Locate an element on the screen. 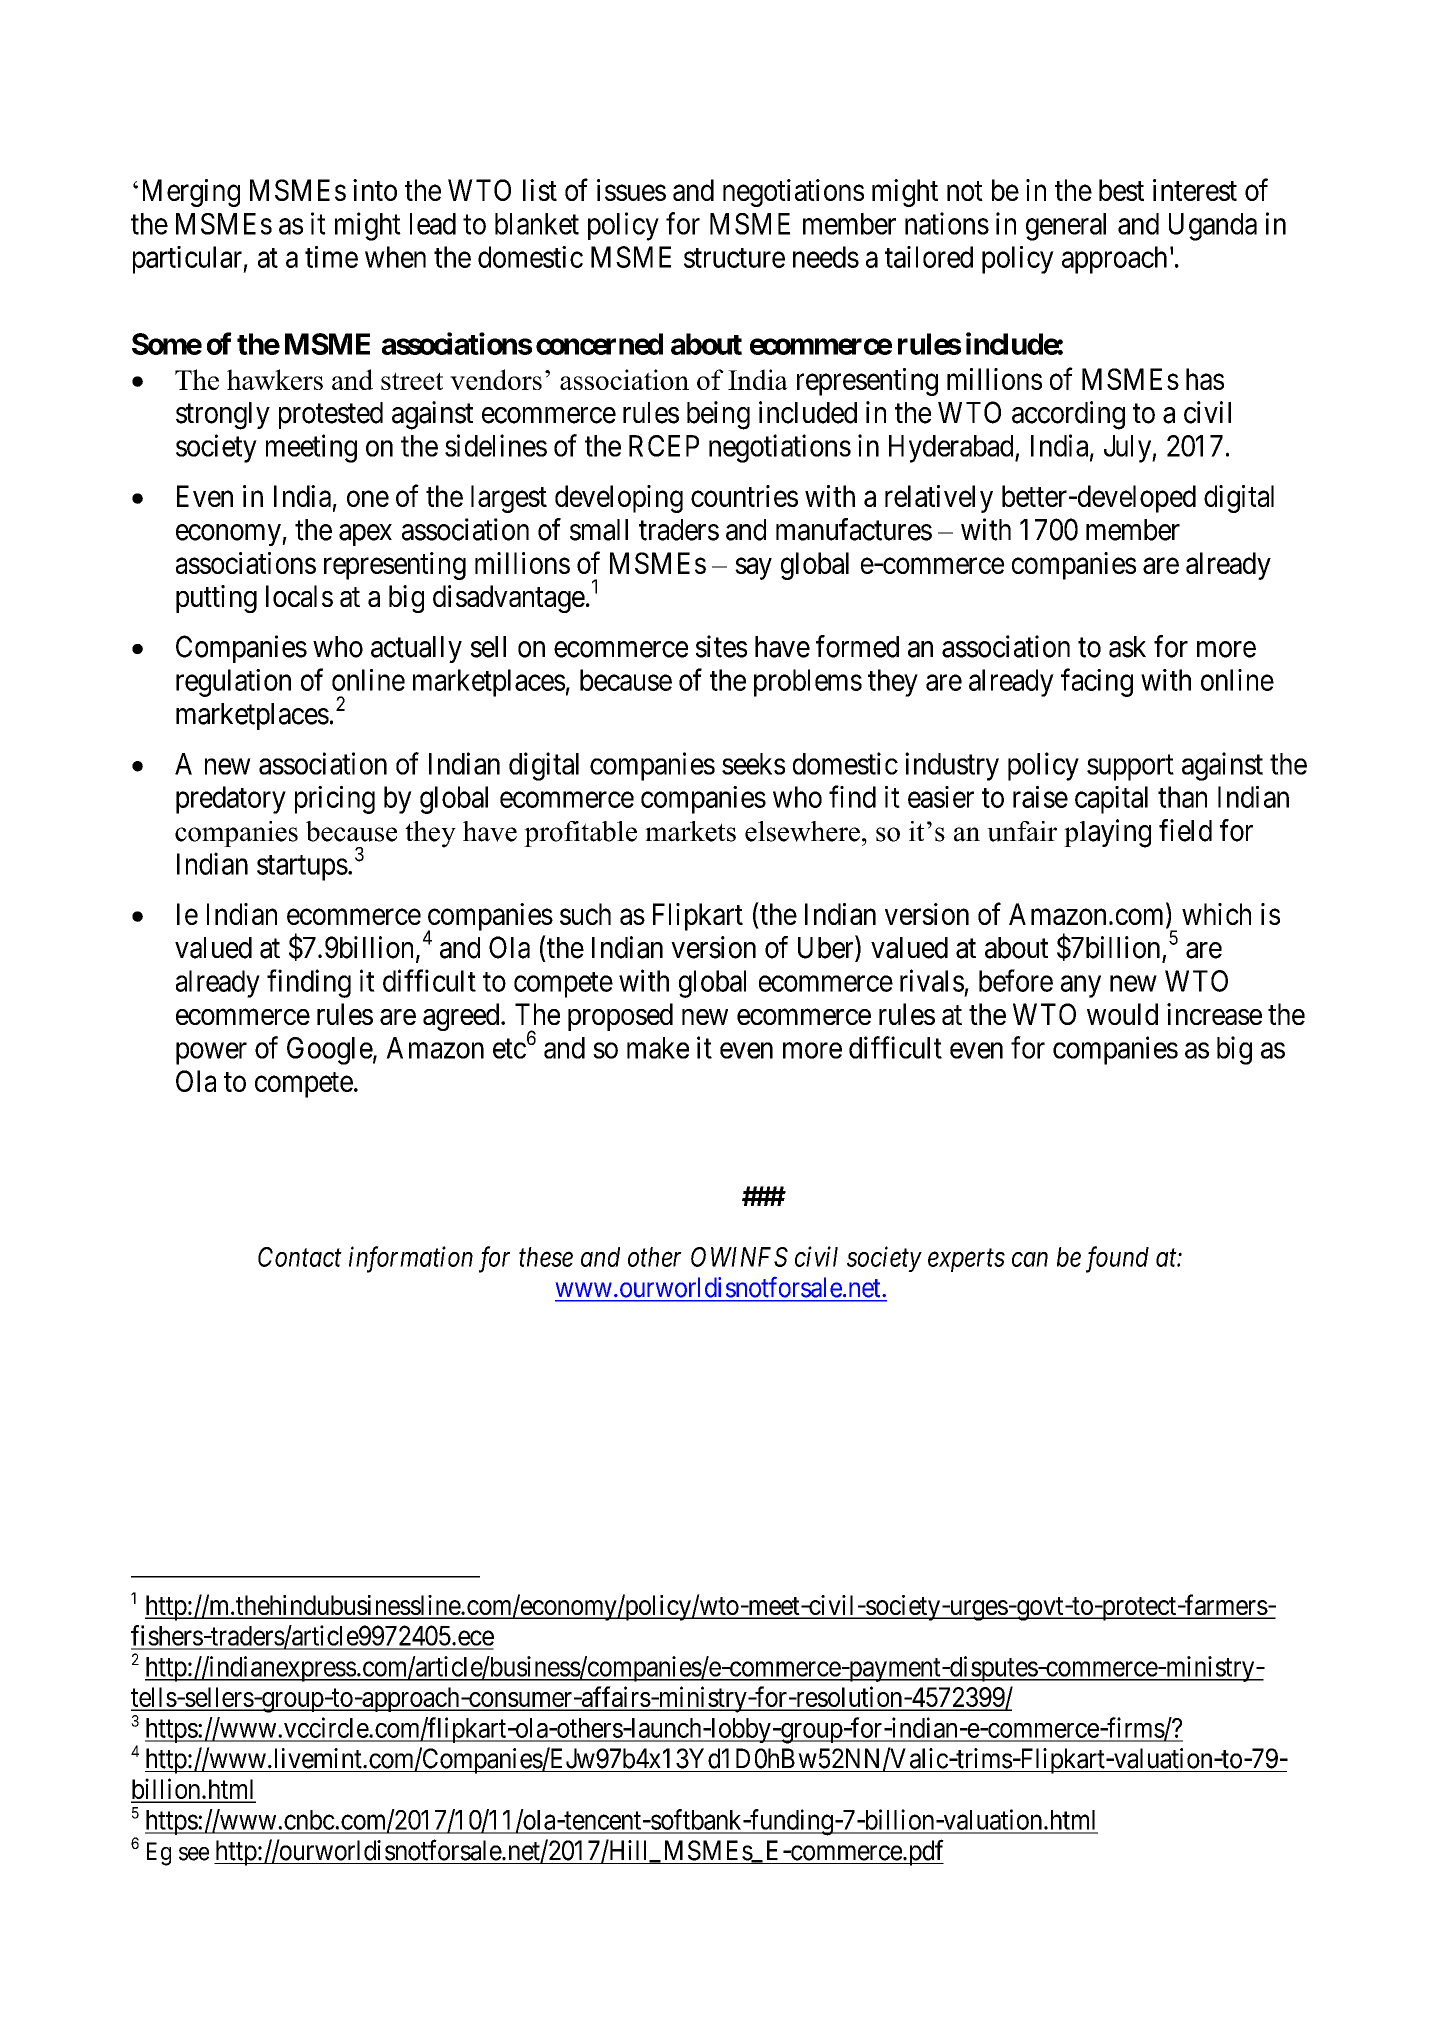 The width and height of the screenshot is (1442, 2041). developing is located at coordinates (619, 499).
